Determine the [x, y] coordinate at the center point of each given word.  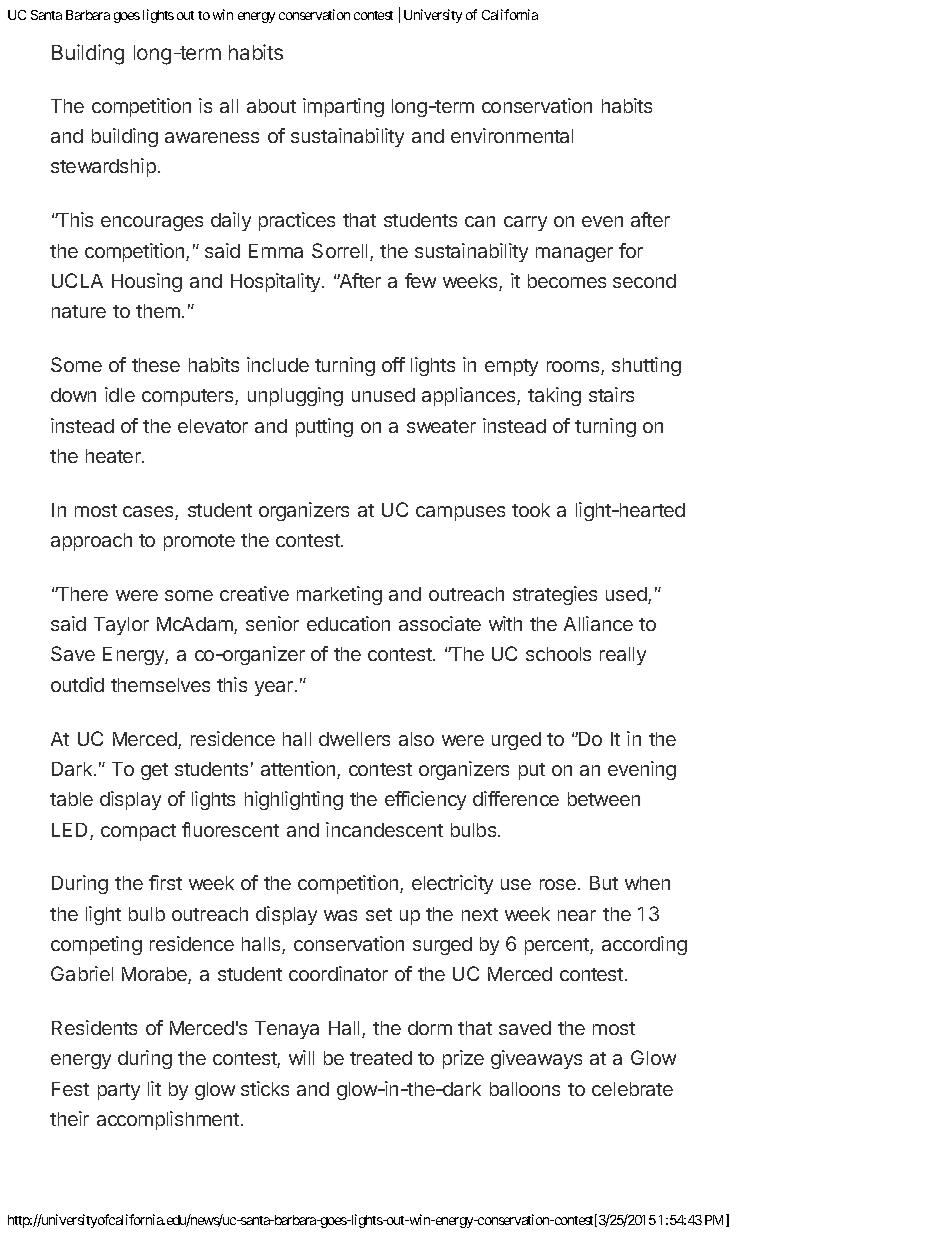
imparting [343, 107]
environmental [512, 135]
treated [381, 1058]
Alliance [598, 623]
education [348, 623]
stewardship [103, 167]
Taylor [121, 626]
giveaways [536, 1059]
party [119, 1091]
